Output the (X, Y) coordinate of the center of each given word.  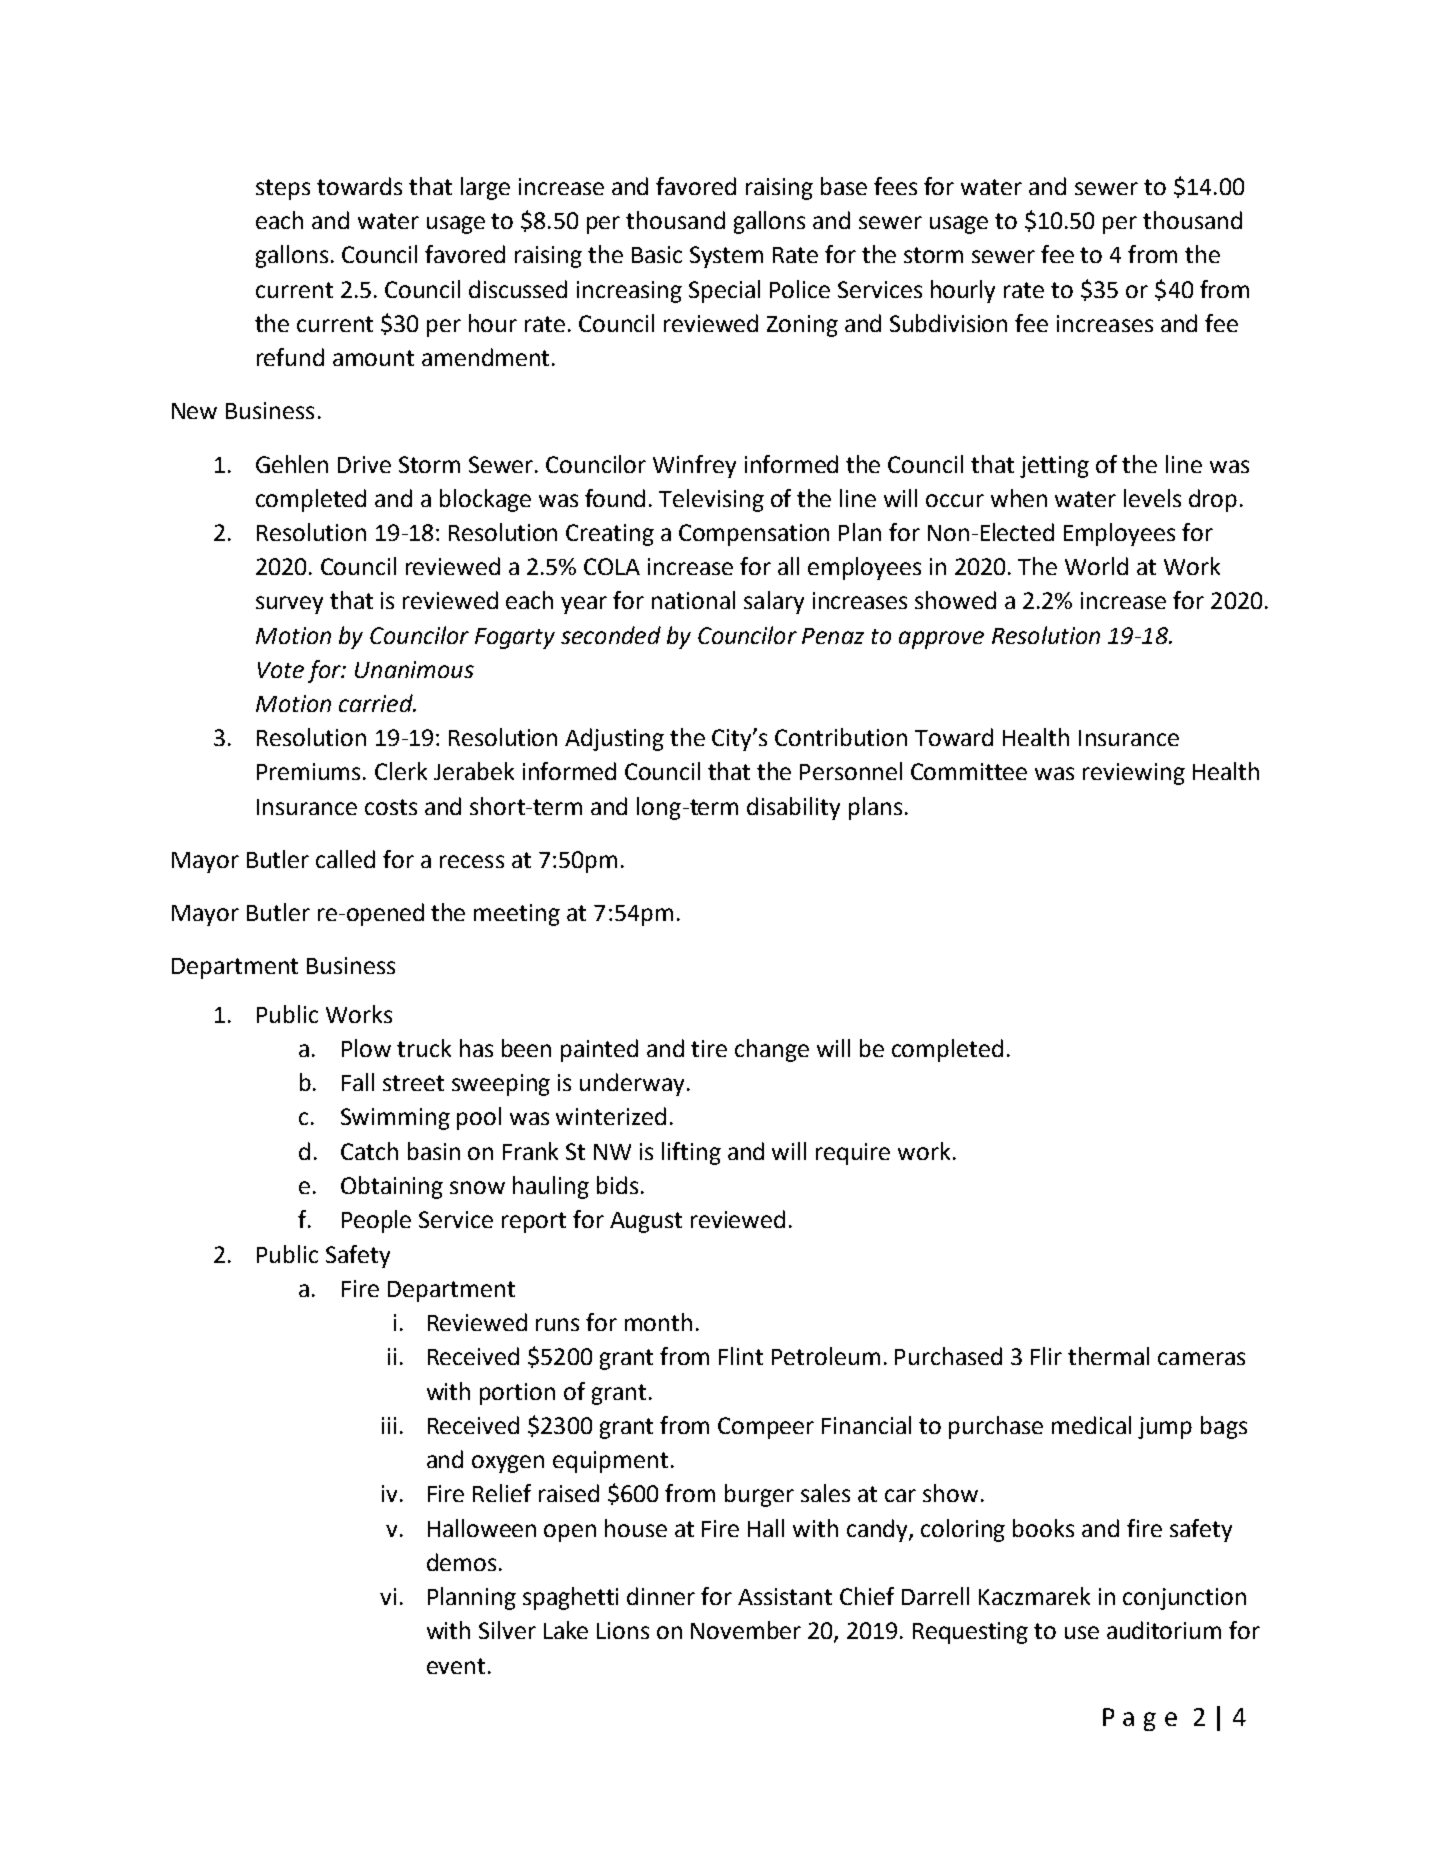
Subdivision (948, 323)
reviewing (1134, 774)
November (746, 1630)
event (456, 1666)
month (658, 1322)
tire (709, 1048)
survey (289, 605)
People (376, 1221)
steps (283, 189)
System (726, 257)
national (693, 600)
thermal (1108, 1356)
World (1096, 566)
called (345, 859)
